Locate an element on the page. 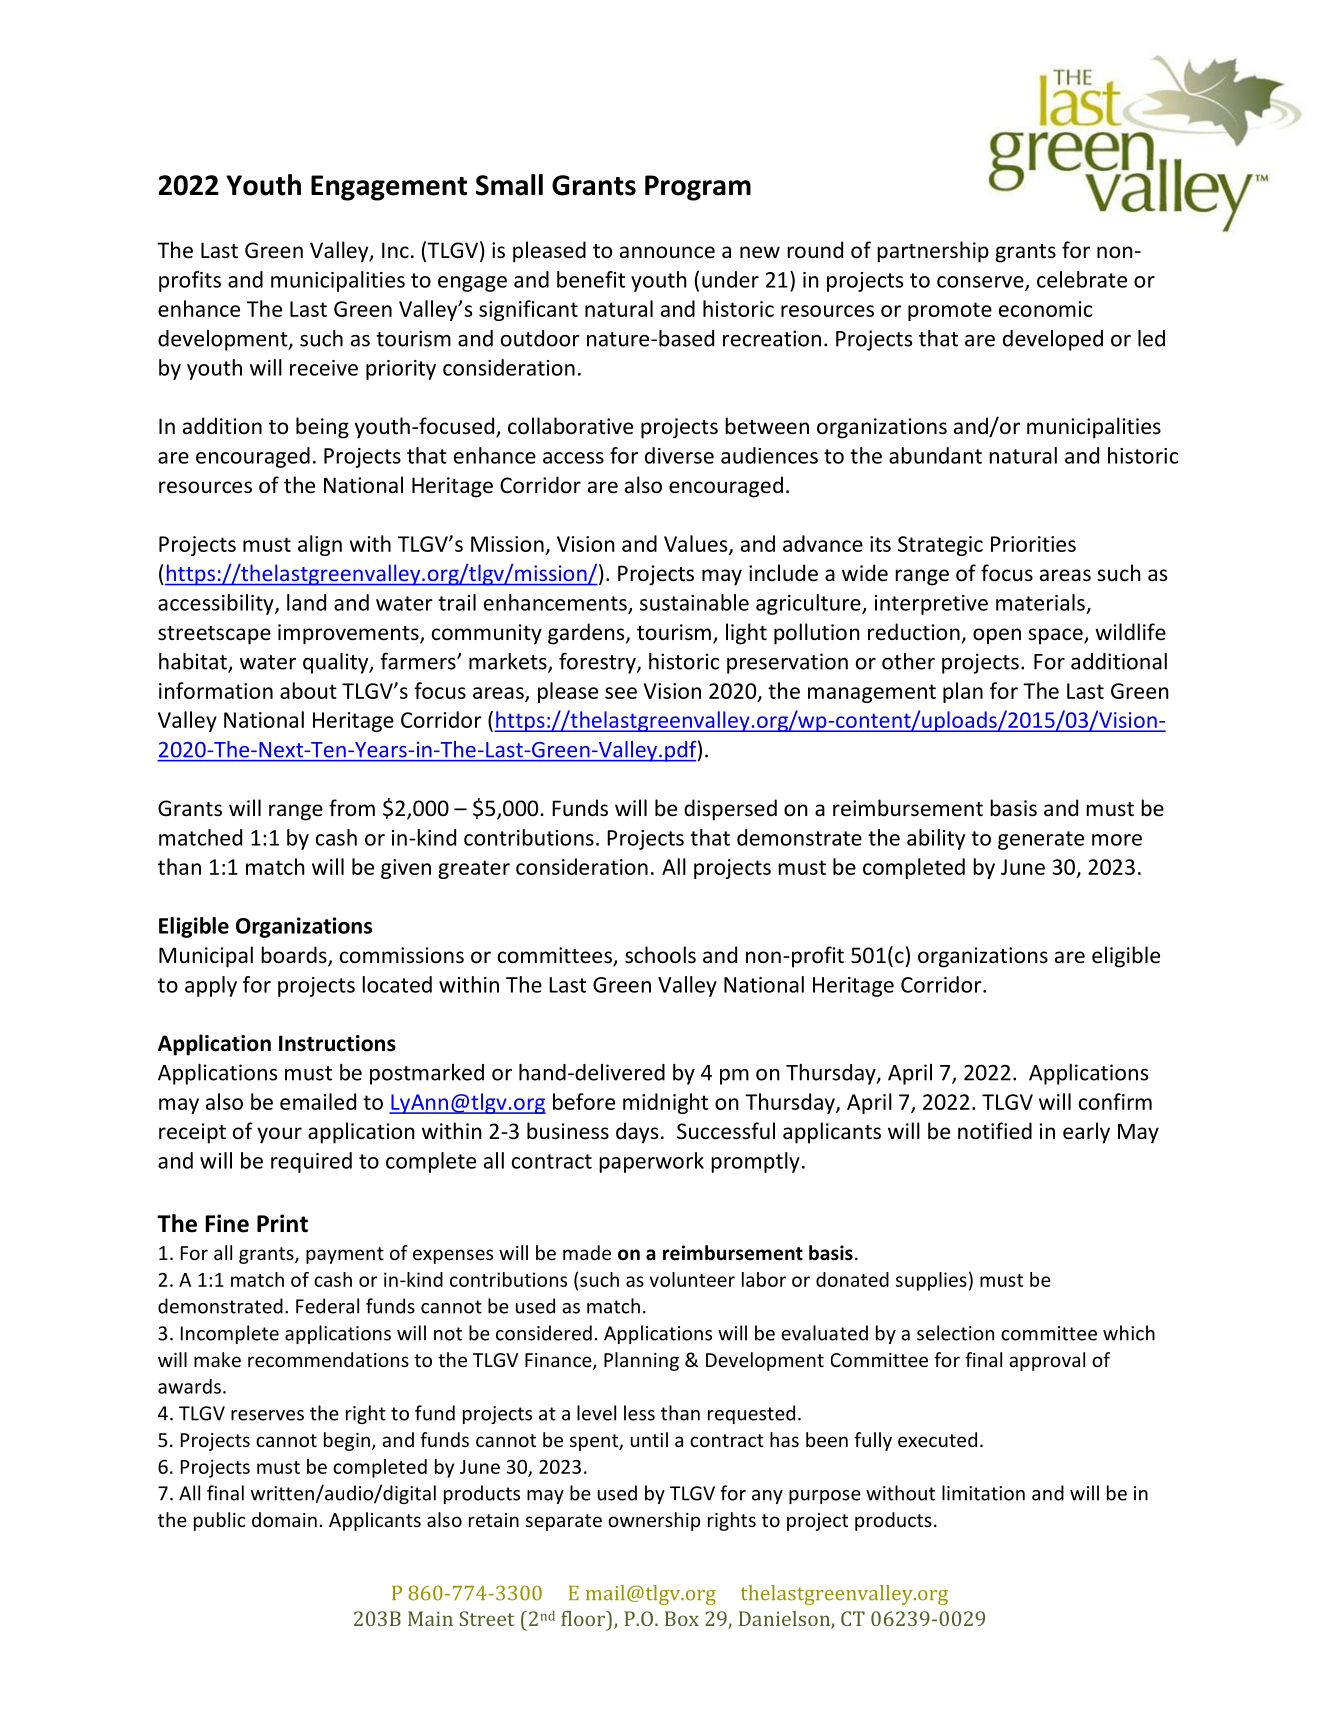  receive is located at coordinates (324, 368).
